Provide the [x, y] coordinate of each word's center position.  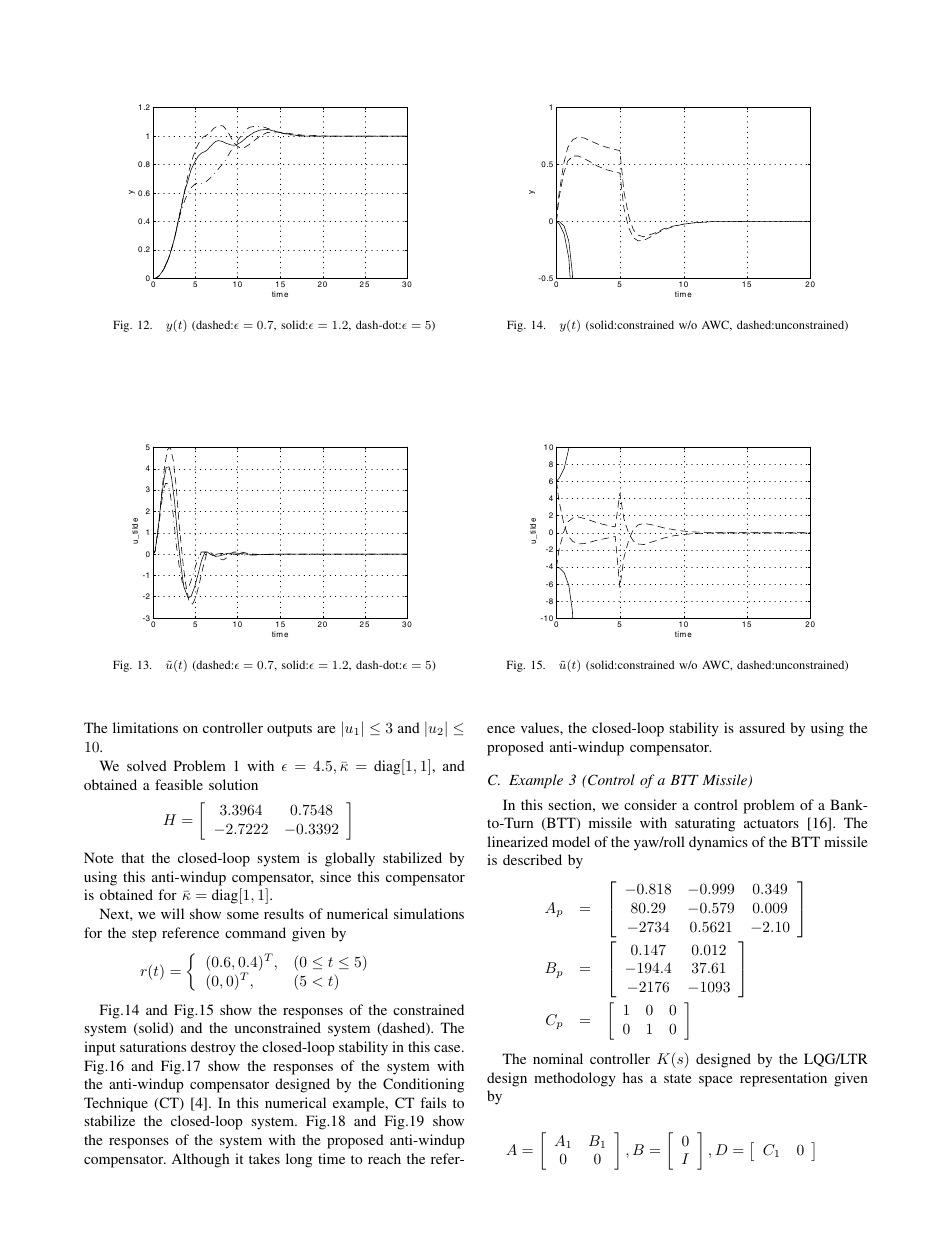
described [532, 859]
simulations [429, 913]
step [144, 935]
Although [200, 1160]
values [541, 727]
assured [762, 727]
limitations [145, 727]
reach [384, 1158]
